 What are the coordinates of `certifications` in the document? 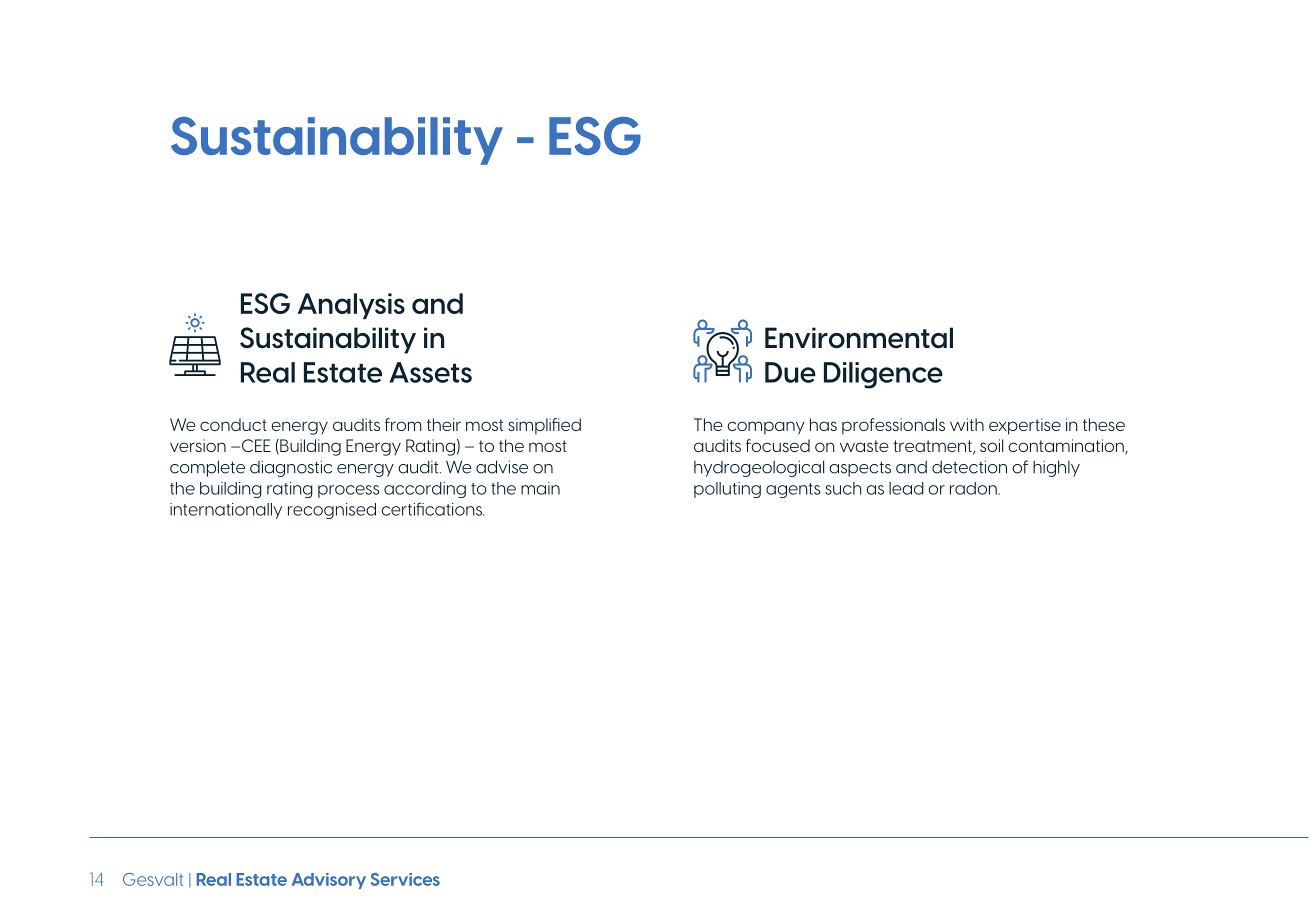 It's located at (432, 509).
